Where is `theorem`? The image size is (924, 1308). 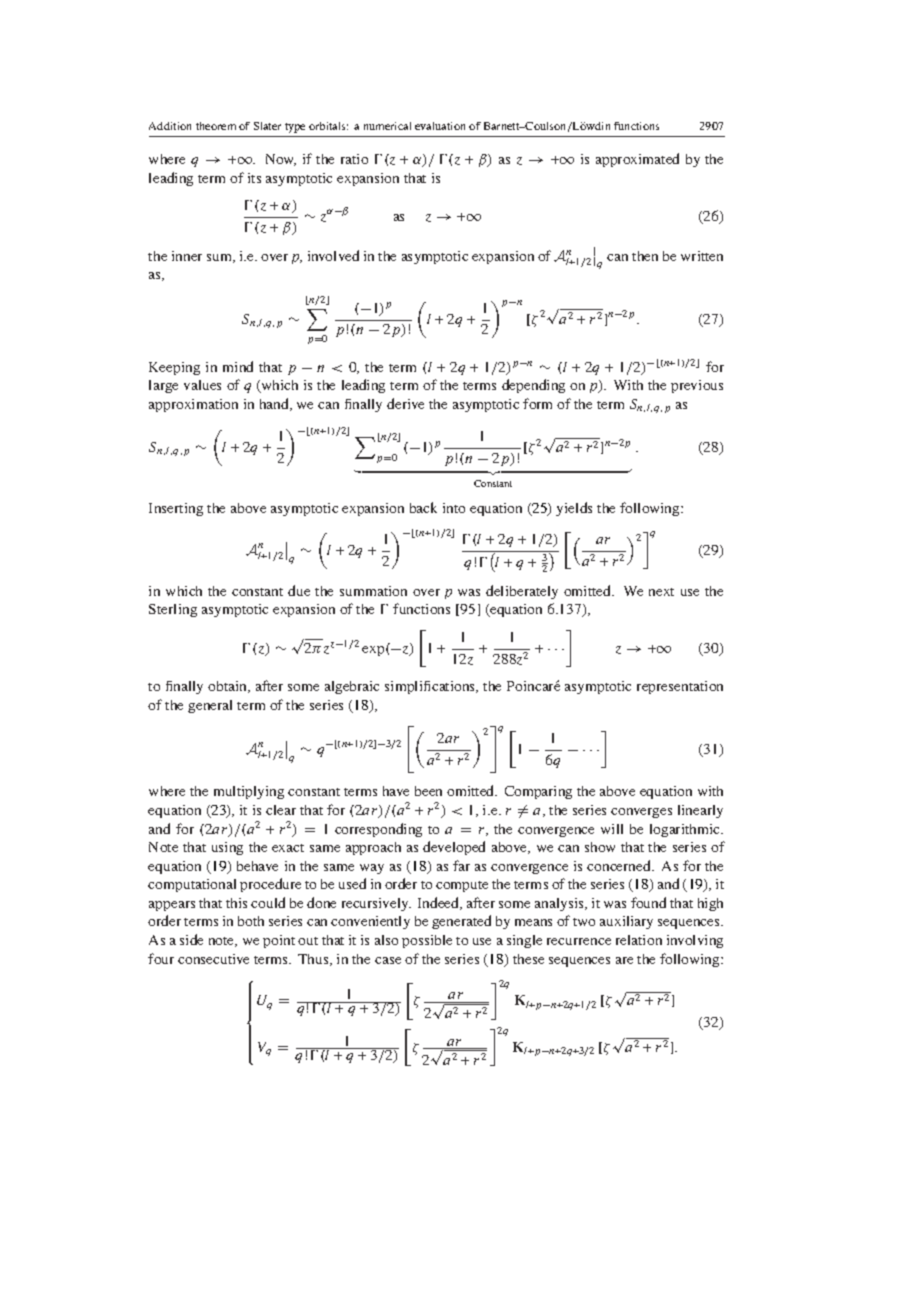
theorem is located at coordinates (216, 126).
